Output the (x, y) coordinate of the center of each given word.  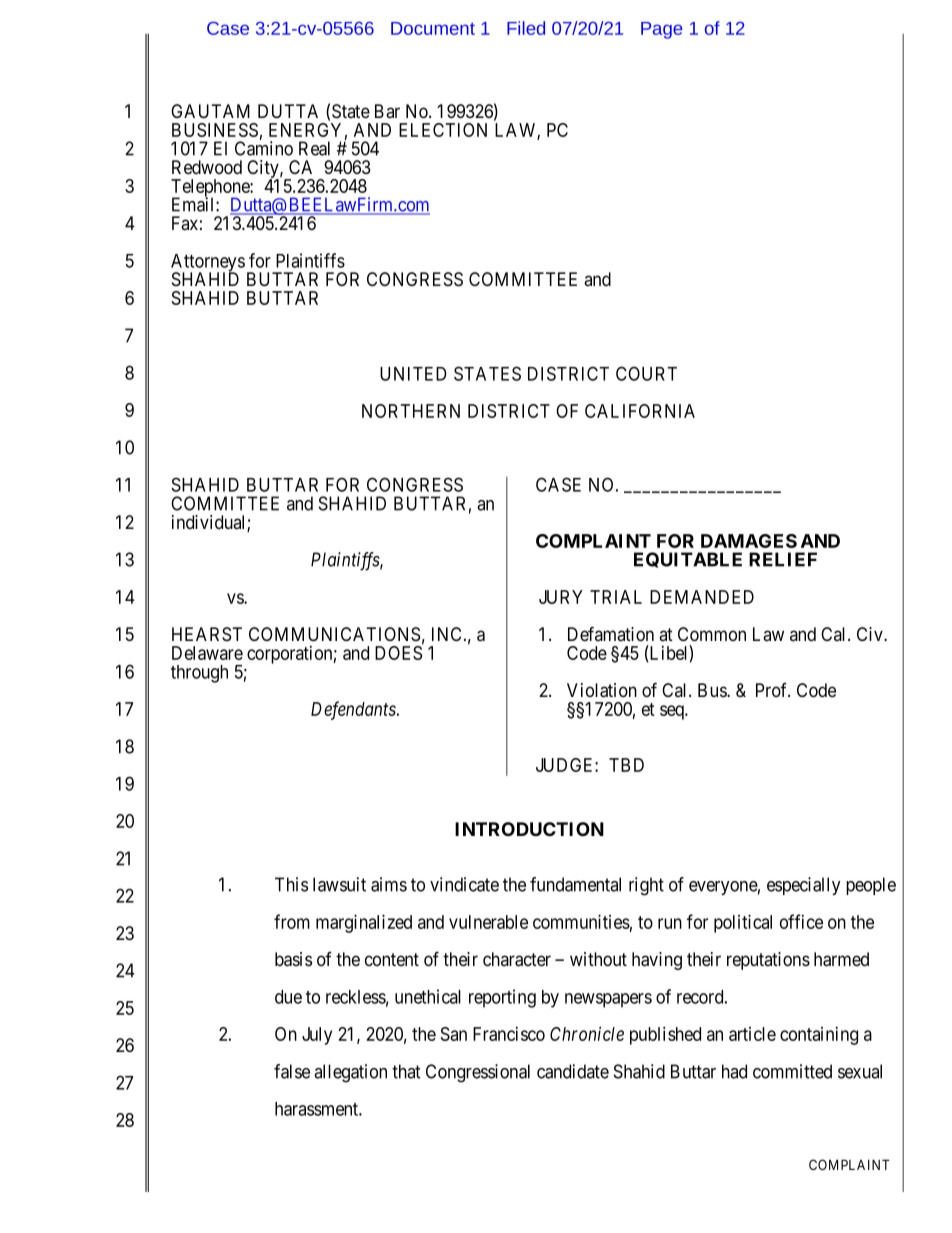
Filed (526, 28)
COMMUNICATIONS (334, 634)
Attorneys (208, 264)
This (291, 884)
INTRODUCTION (529, 829)
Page (661, 30)
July (317, 1036)
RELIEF (783, 559)
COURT (646, 373)
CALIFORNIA (640, 411)
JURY (561, 597)
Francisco (509, 1034)
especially (804, 886)
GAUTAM (210, 111)
